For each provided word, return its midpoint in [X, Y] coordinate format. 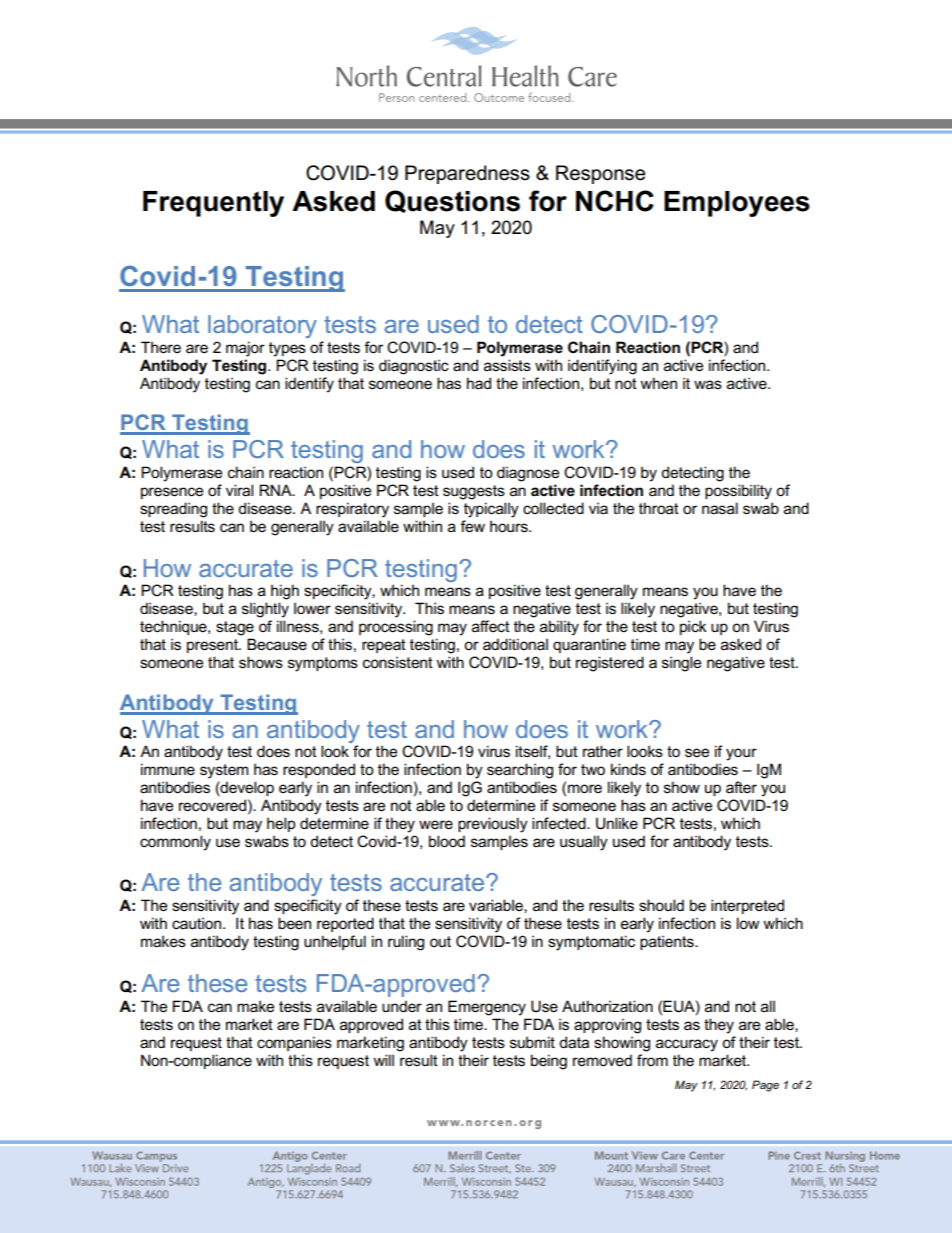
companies [294, 1043]
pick [693, 627]
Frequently [213, 204]
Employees [737, 204]
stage [235, 628]
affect [491, 626]
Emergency [487, 1008]
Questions [452, 201]
